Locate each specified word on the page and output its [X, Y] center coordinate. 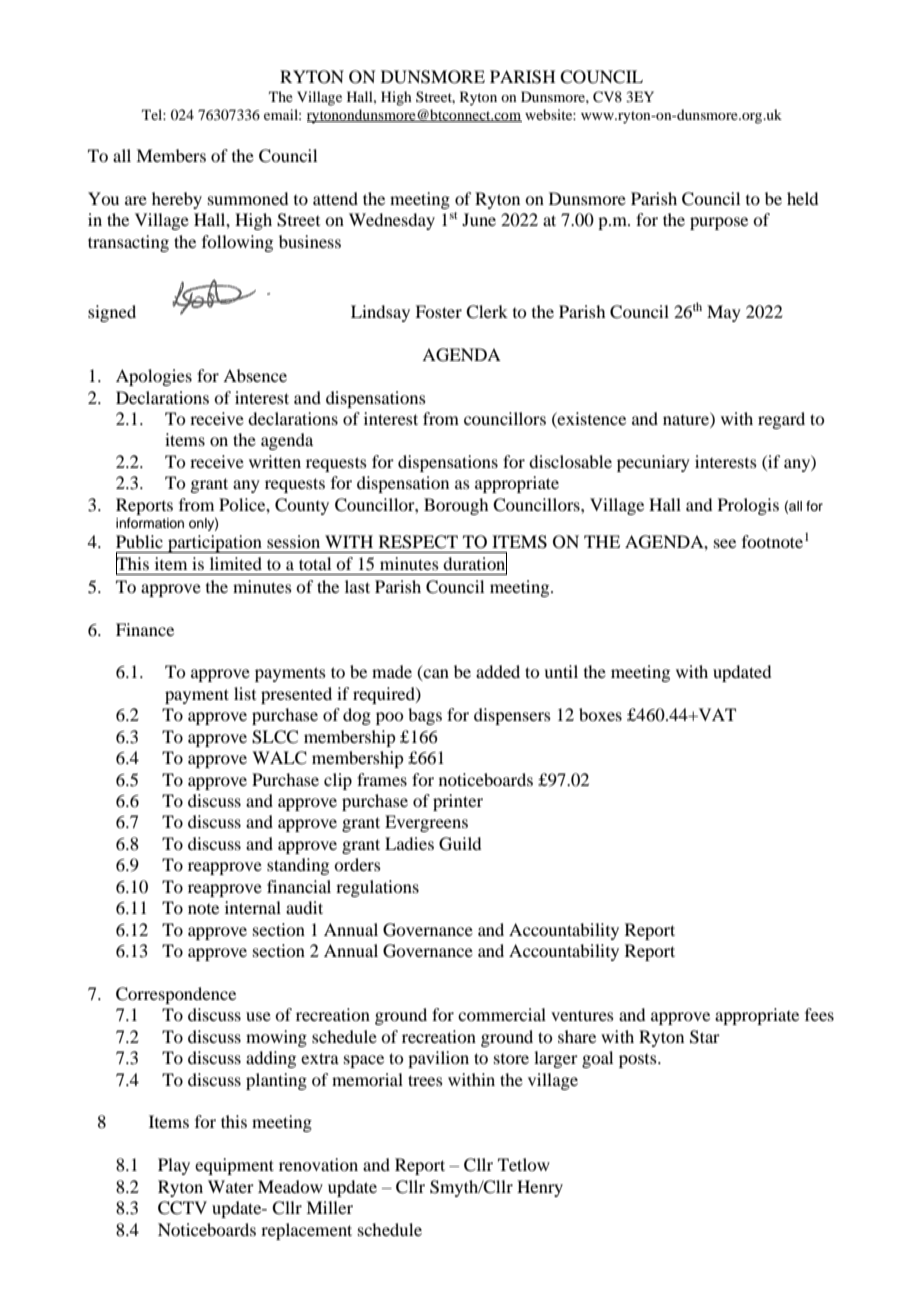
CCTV [182, 1208]
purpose [719, 223]
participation [215, 544]
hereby [177, 200]
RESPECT [418, 542]
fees [819, 1014]
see [725, 543]
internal [253, 907]
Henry [540, 1188]
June [479, 219]
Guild [460, 844]
